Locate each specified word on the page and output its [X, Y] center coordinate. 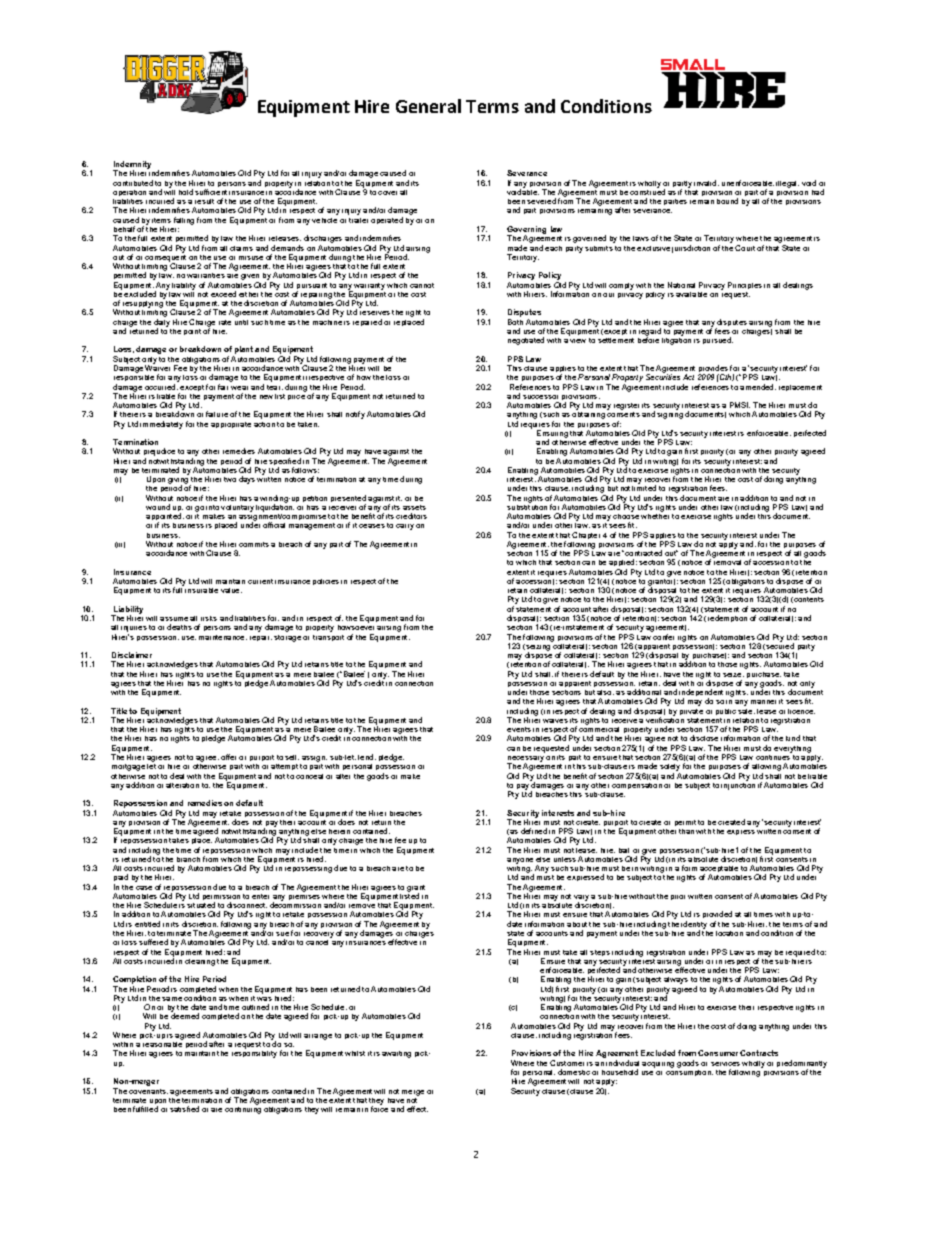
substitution [527, 506]
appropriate [231, 425]
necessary [525, 760]
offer [228, 757]
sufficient [211, 192]
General [428, 106]
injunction [738, 785]
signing [670, 414]
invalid [706, 183]
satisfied [184, 1109]
